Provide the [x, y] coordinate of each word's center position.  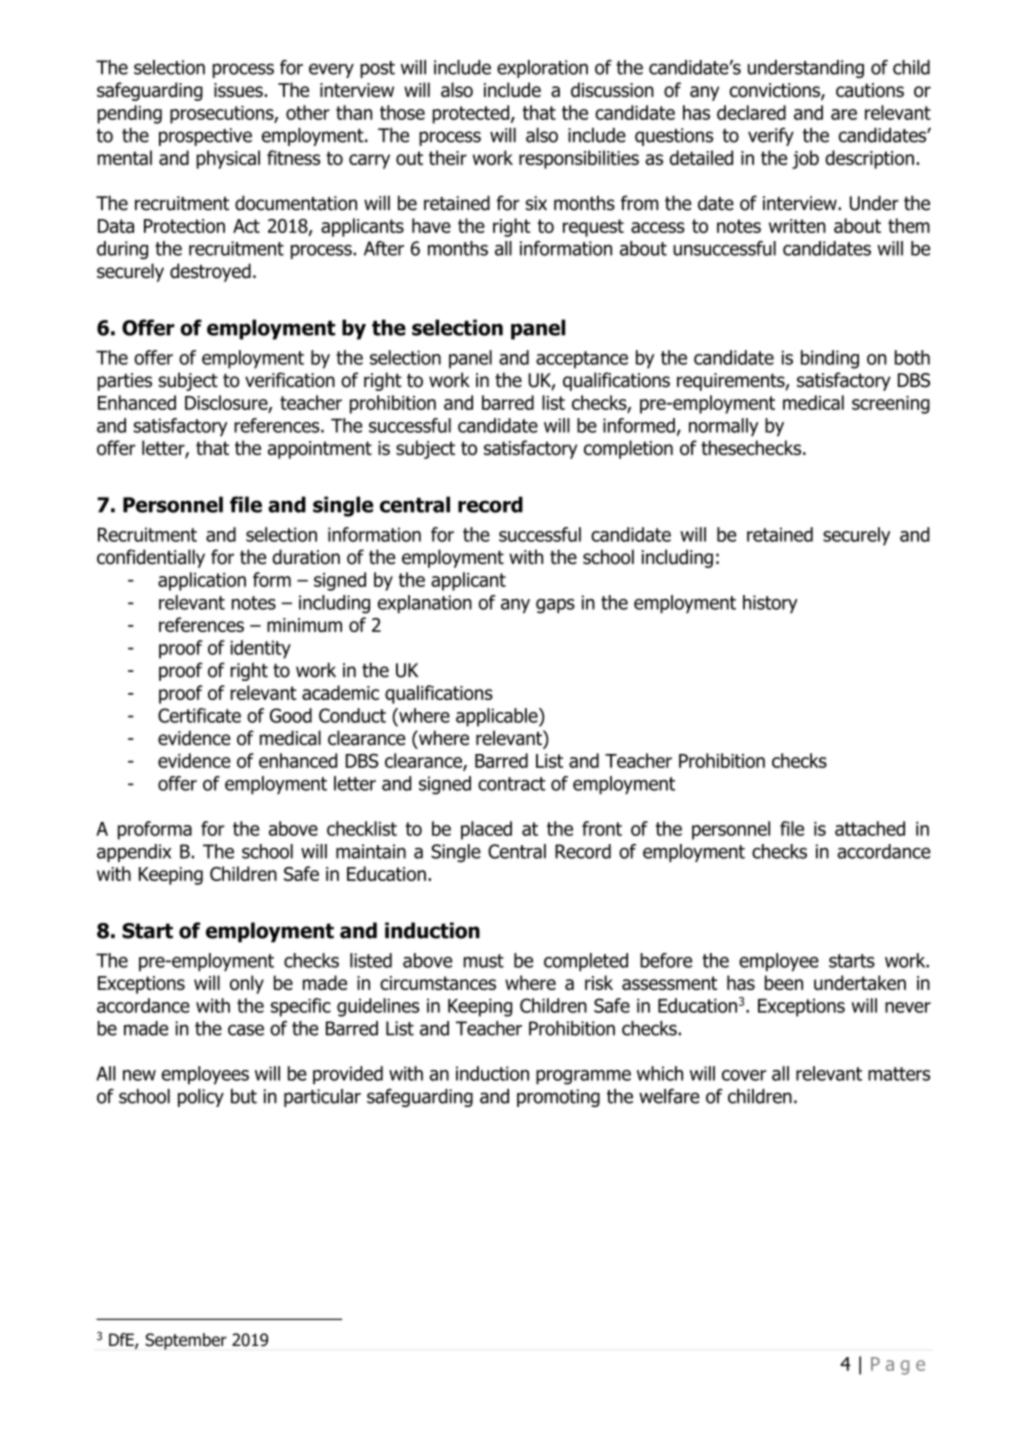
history [770, 604]
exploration [542, 69]
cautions [870, 90]
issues [238, 90]
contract [512, 784]
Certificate [199, 715]
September [186, 1341]
